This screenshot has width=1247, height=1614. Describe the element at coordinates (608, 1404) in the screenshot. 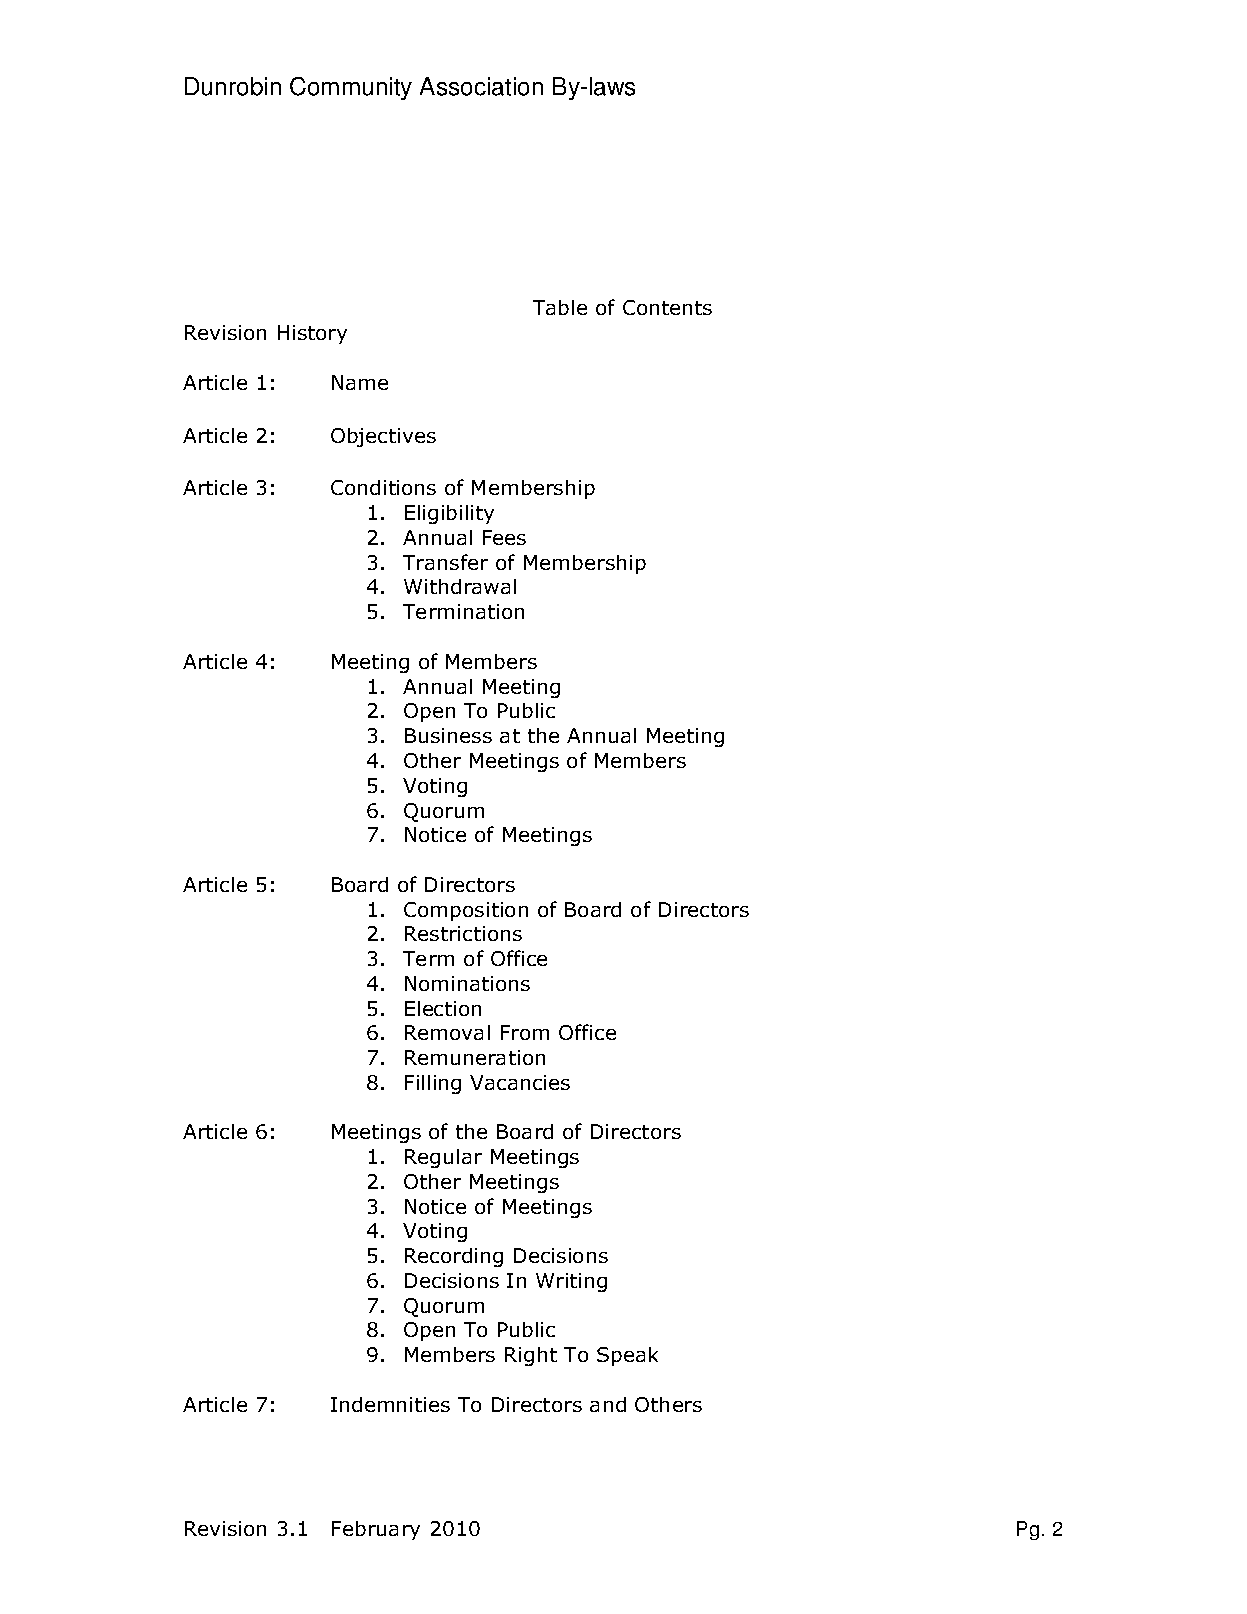

I see `and` at that location.
